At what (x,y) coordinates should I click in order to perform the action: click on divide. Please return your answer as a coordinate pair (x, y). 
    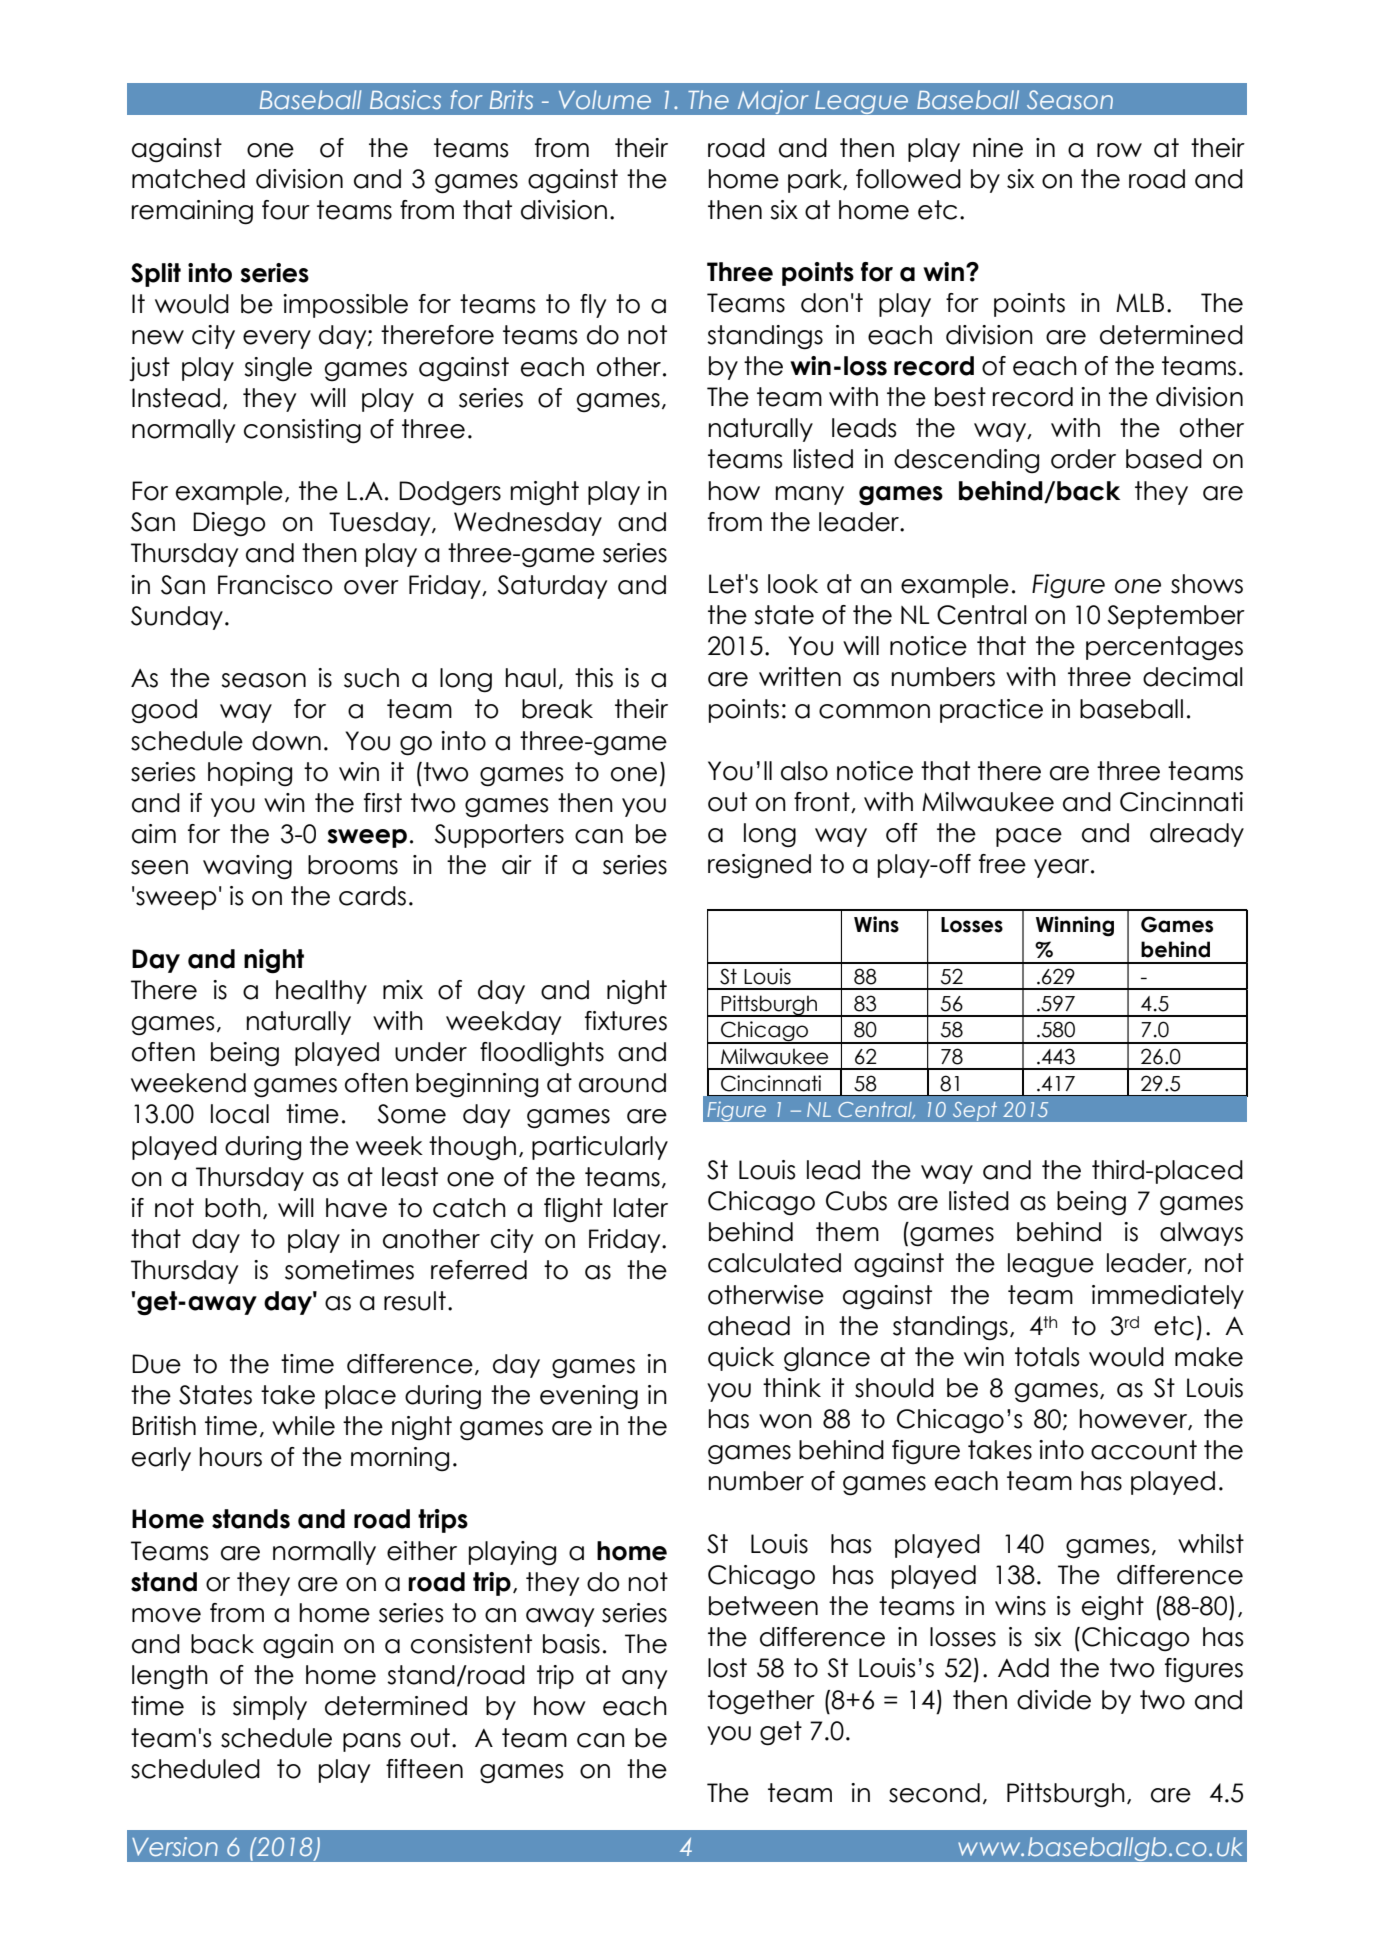
    Looking at the image, I should click on (1054, 1700).
